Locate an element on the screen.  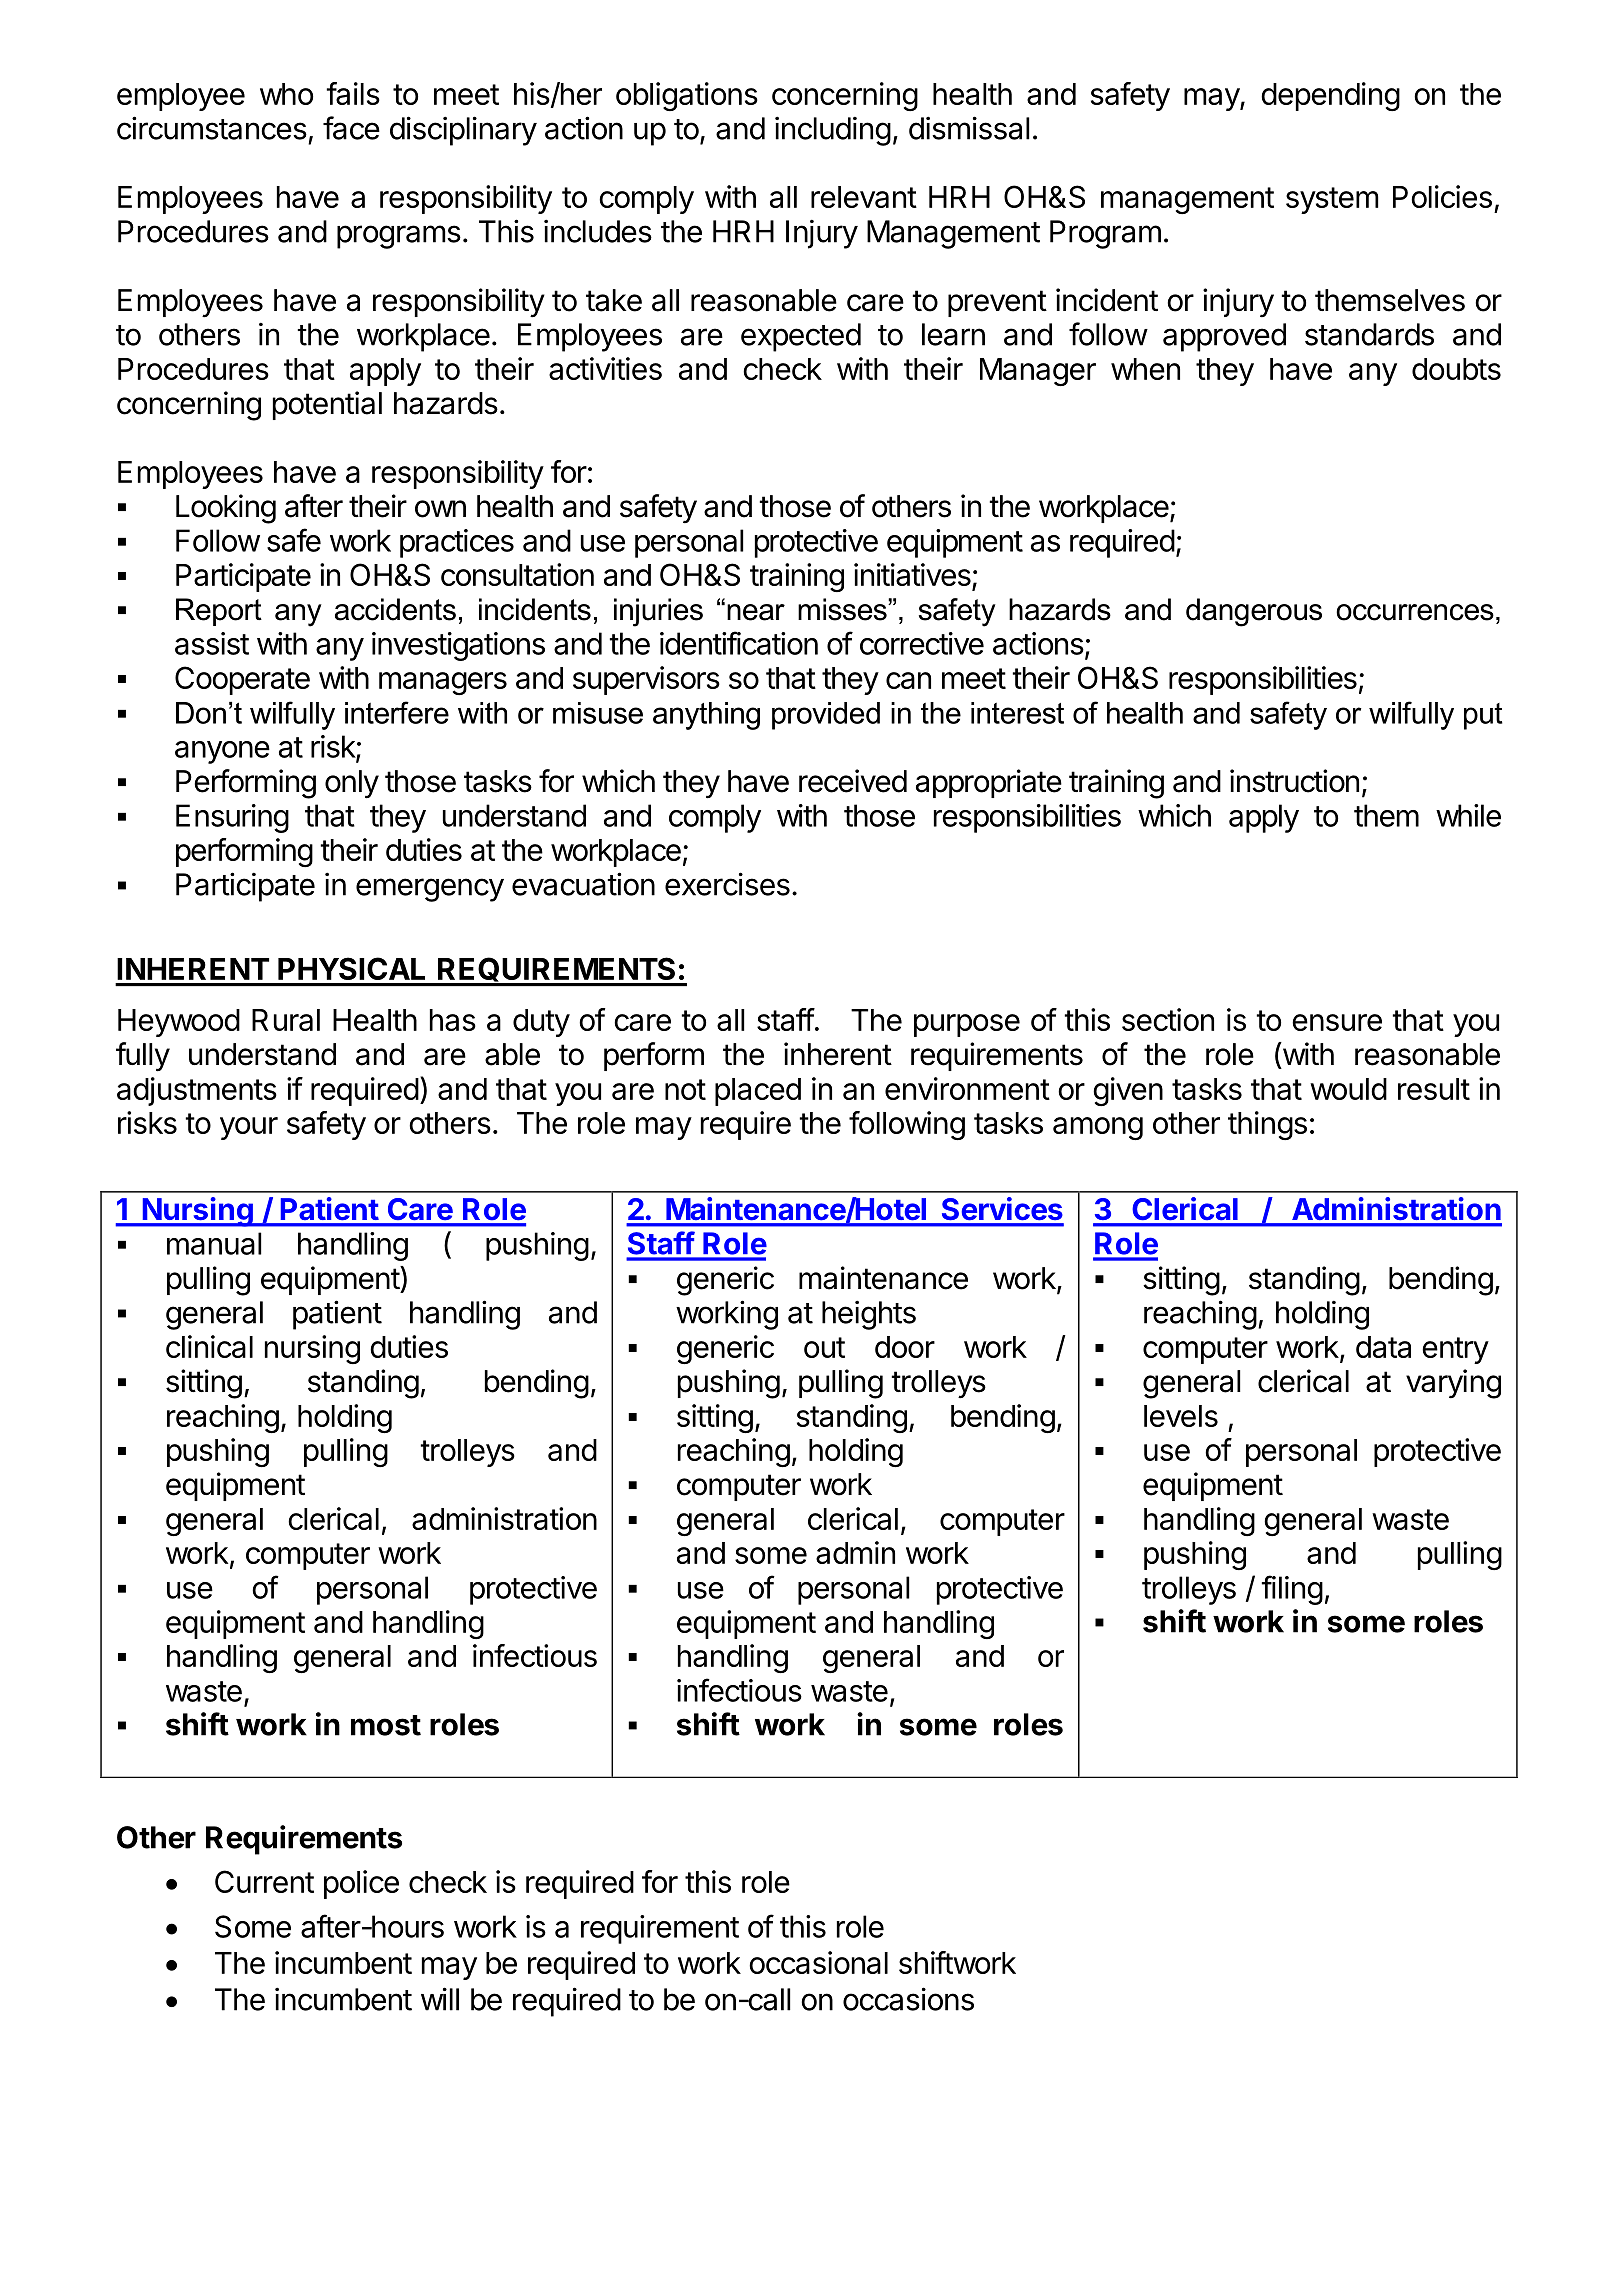
face is located at coordinates (351, 128).
